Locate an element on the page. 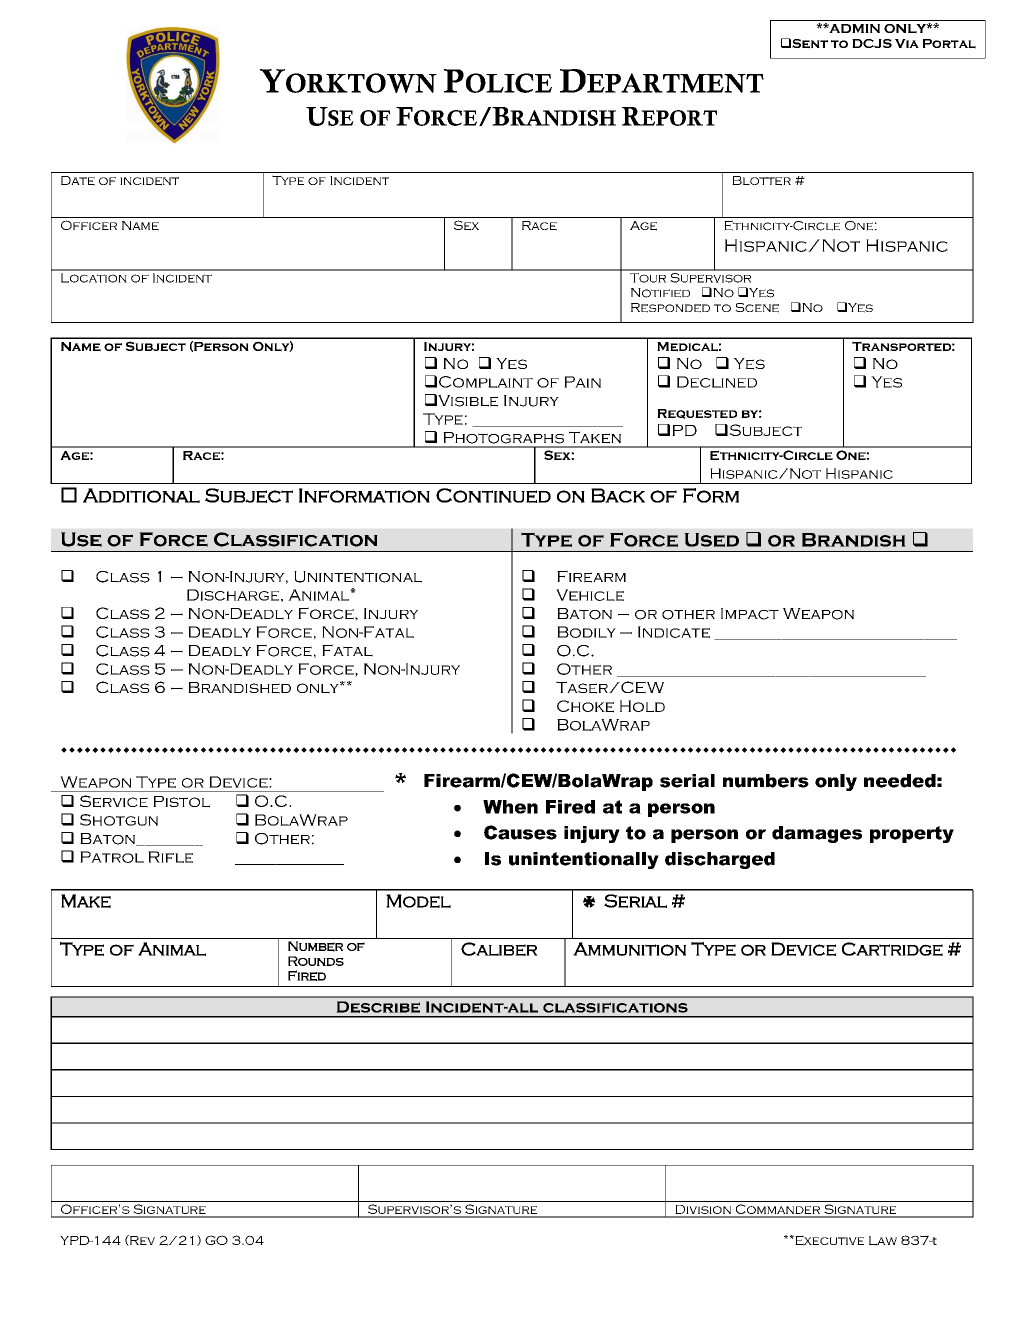 Image resolution: width=1024 pixels, height=1326 pixels. Via is located at coordinates (907, 43).
